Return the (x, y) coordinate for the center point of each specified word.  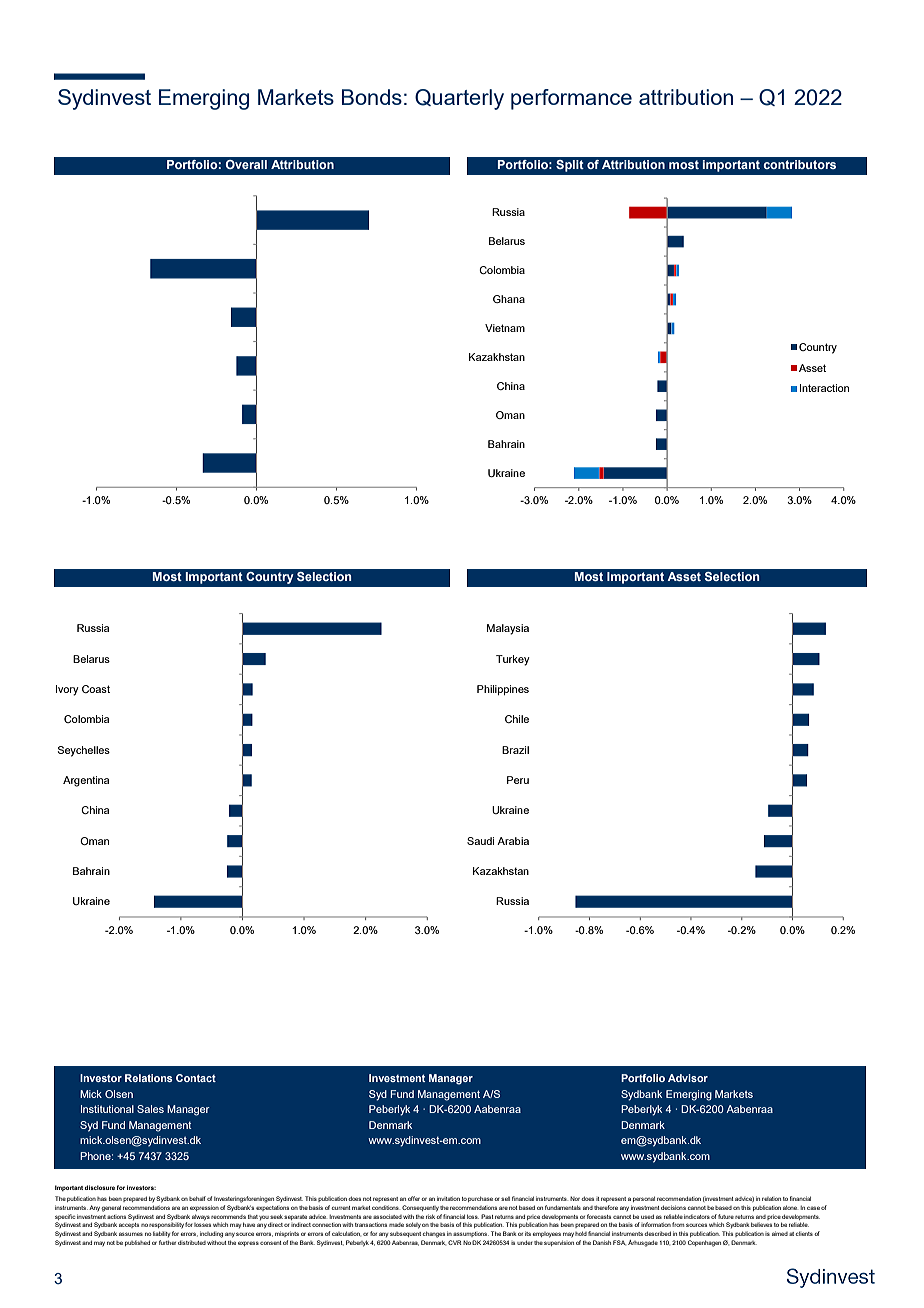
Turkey (513, 660)
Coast (96, 689)
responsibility (166, 1225)
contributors (799, 164)
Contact (196, 1078)
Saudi (480, 841)
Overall (246, 164)
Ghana (509, 299)
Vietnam (505, 328)
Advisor (688, 1078)
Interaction (824, 388)
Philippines (503, 690)
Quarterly (459, 99)
